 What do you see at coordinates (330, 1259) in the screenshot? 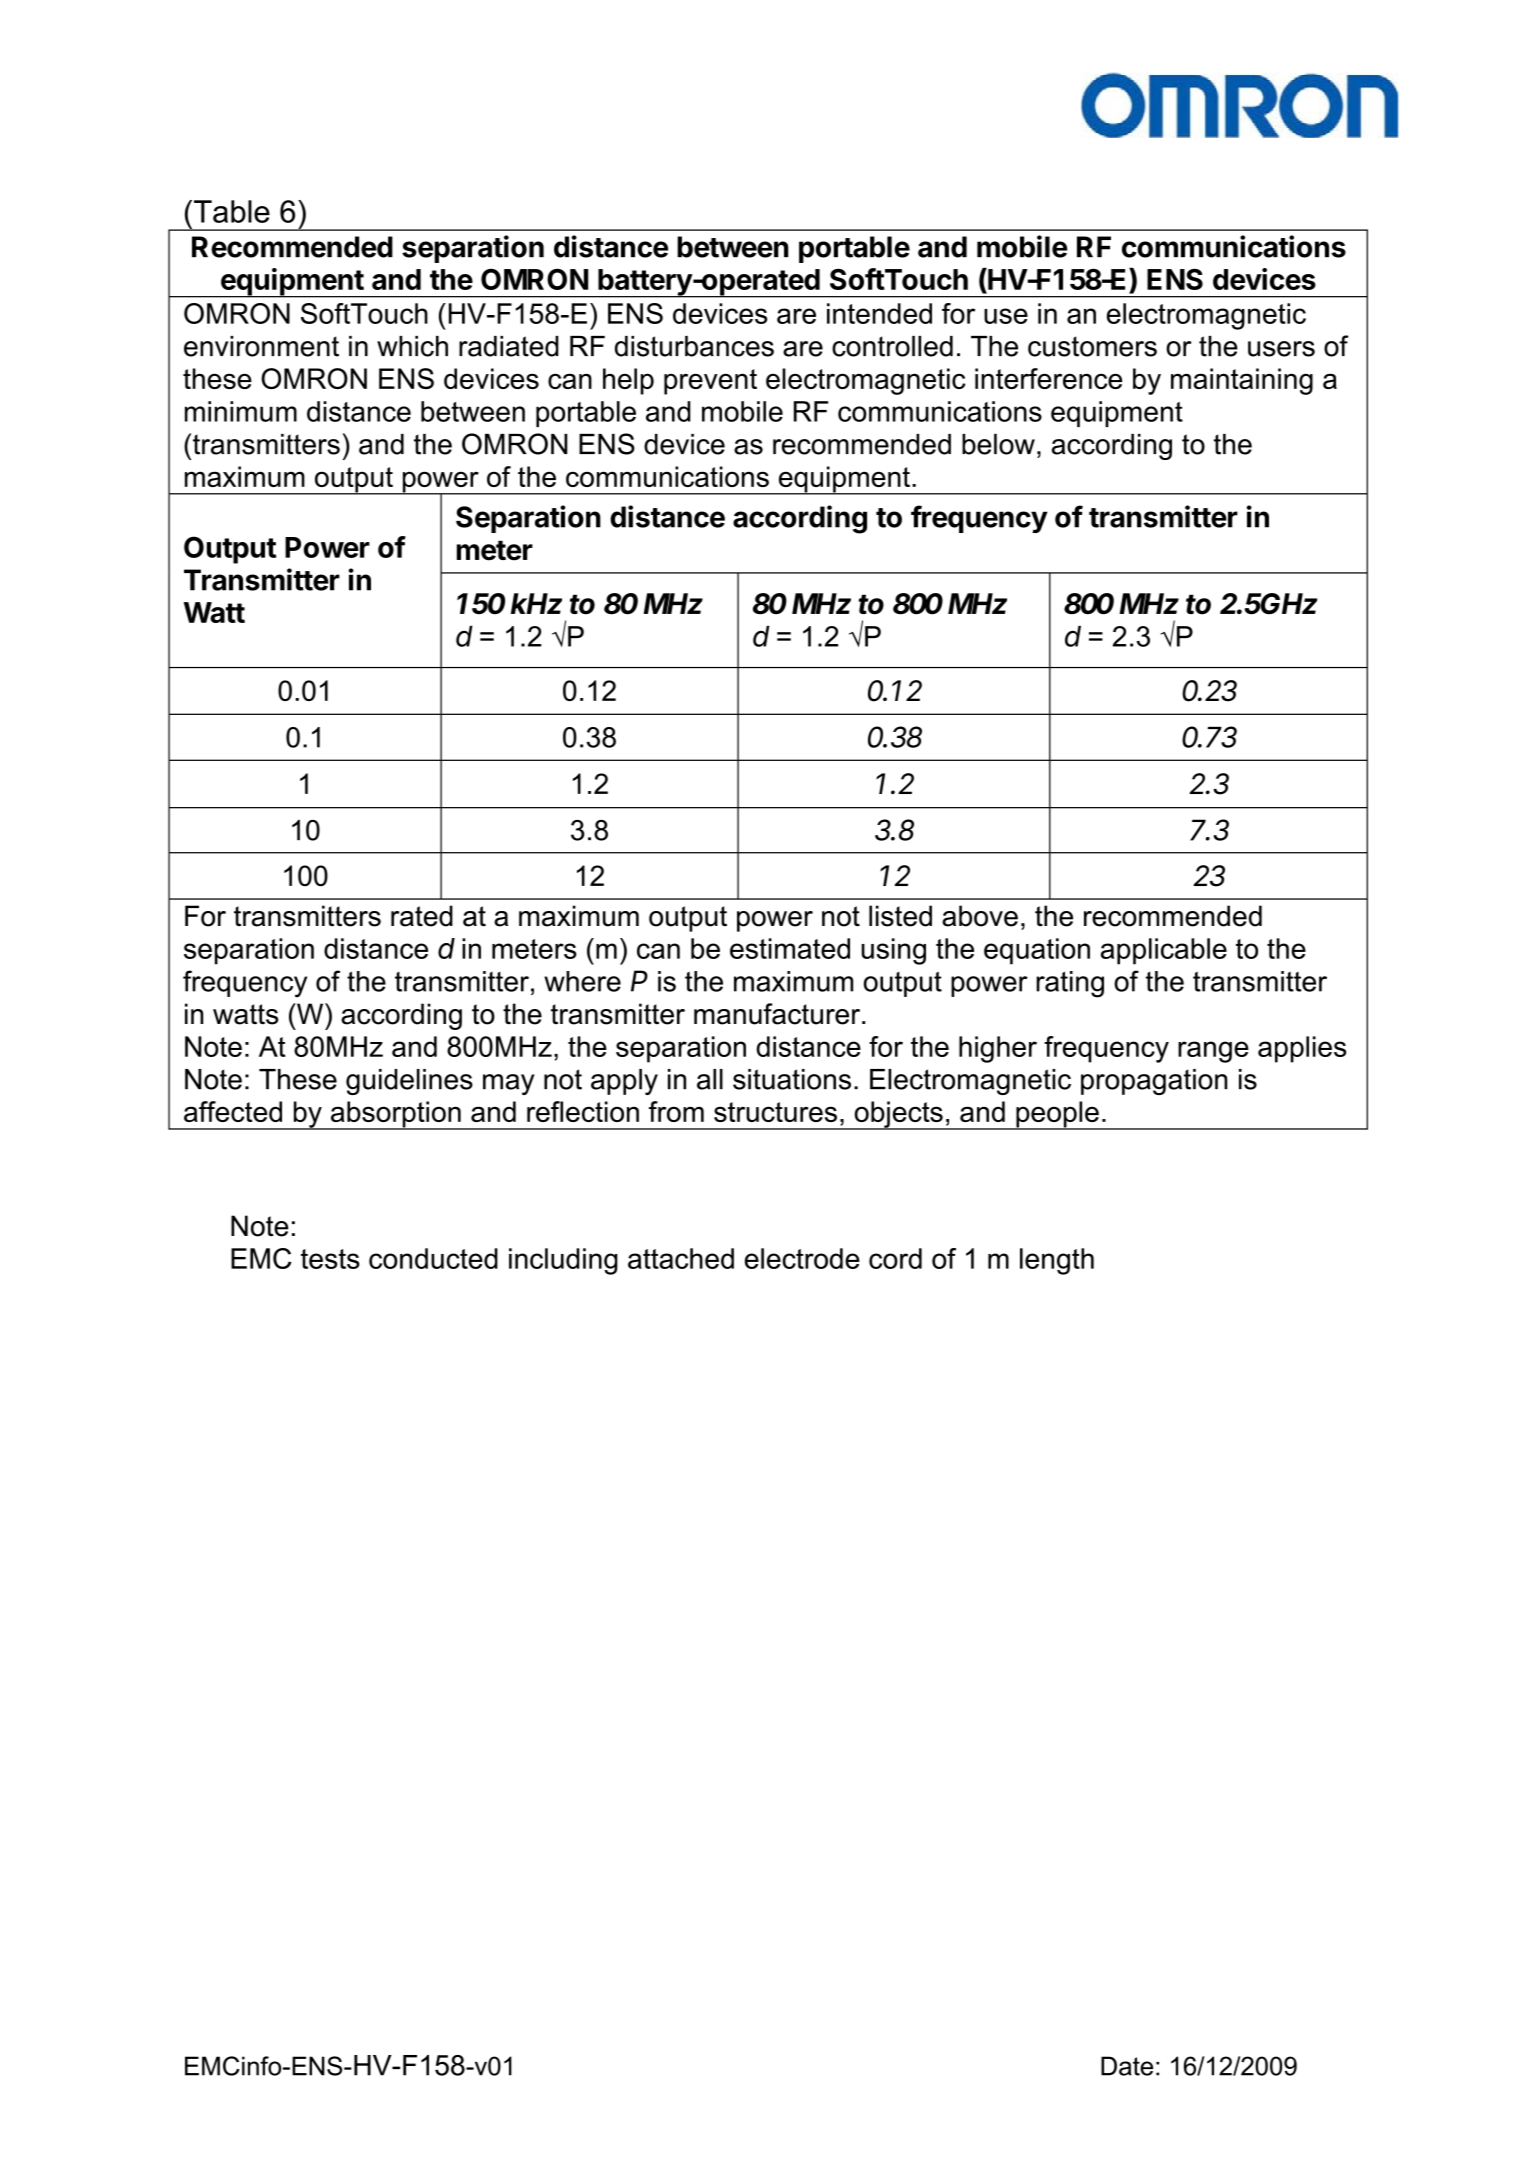
I see `tests` at bounding box center [330, 1259].
